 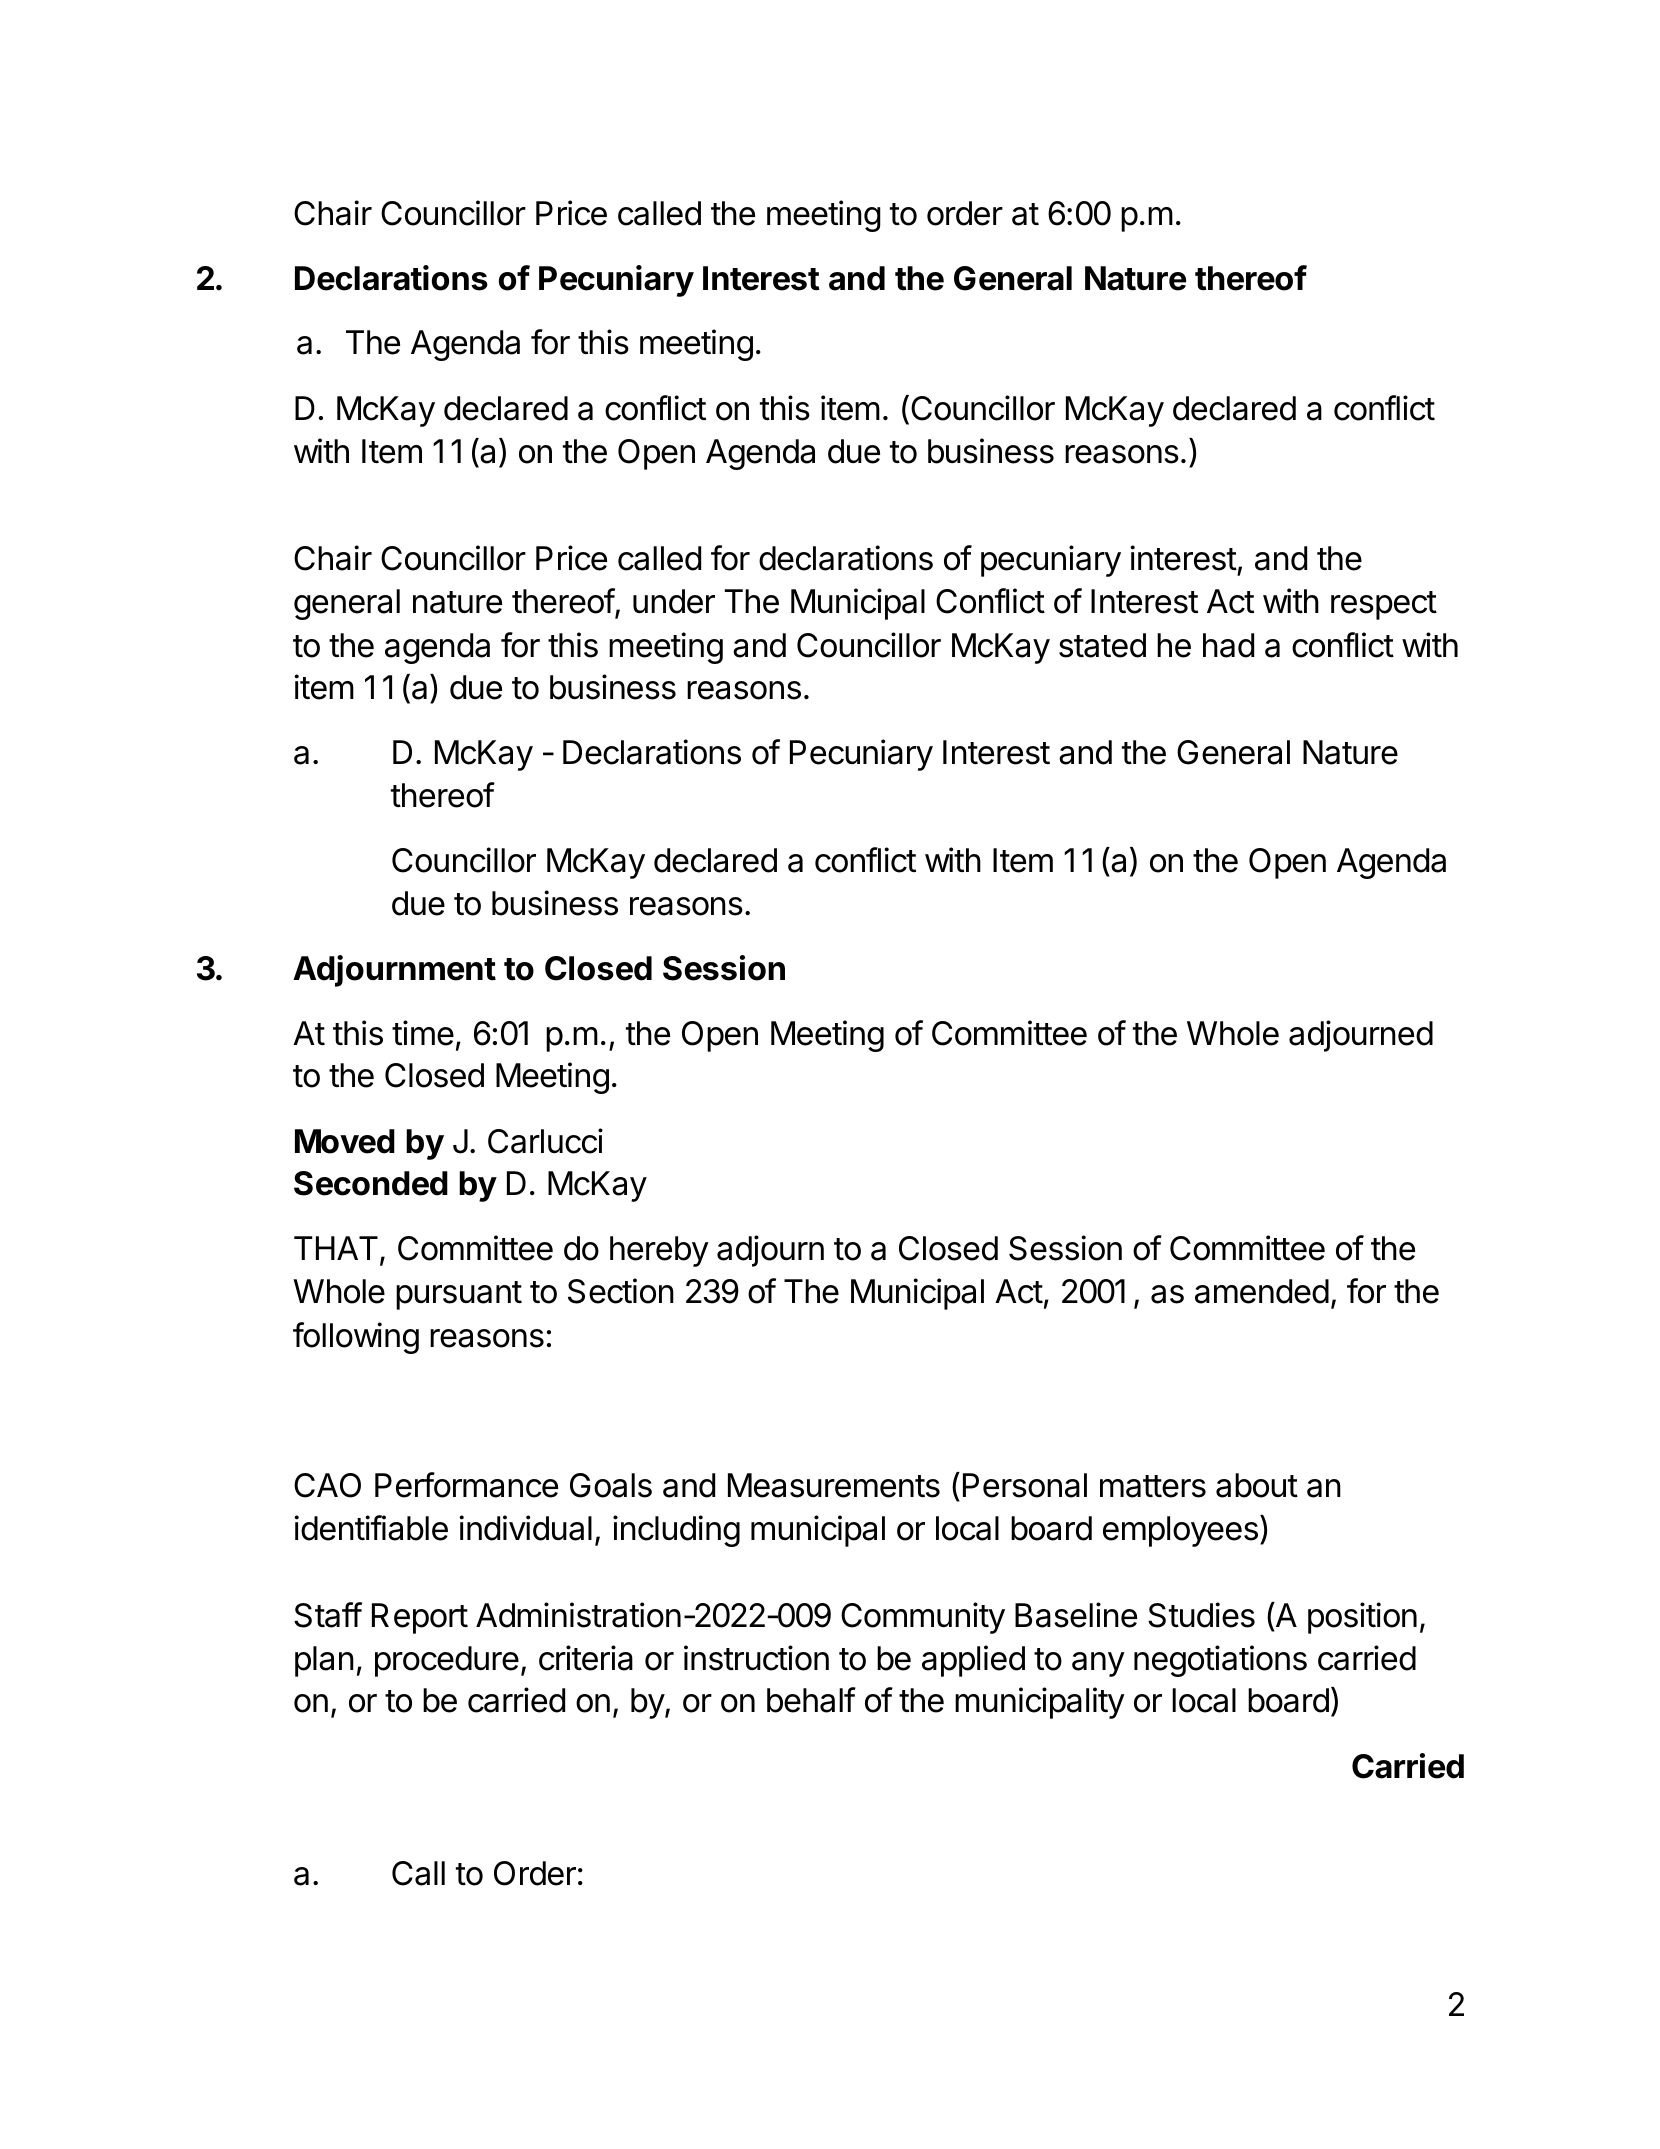 I want to click on Studies, so click(x=1201, y=1615).
